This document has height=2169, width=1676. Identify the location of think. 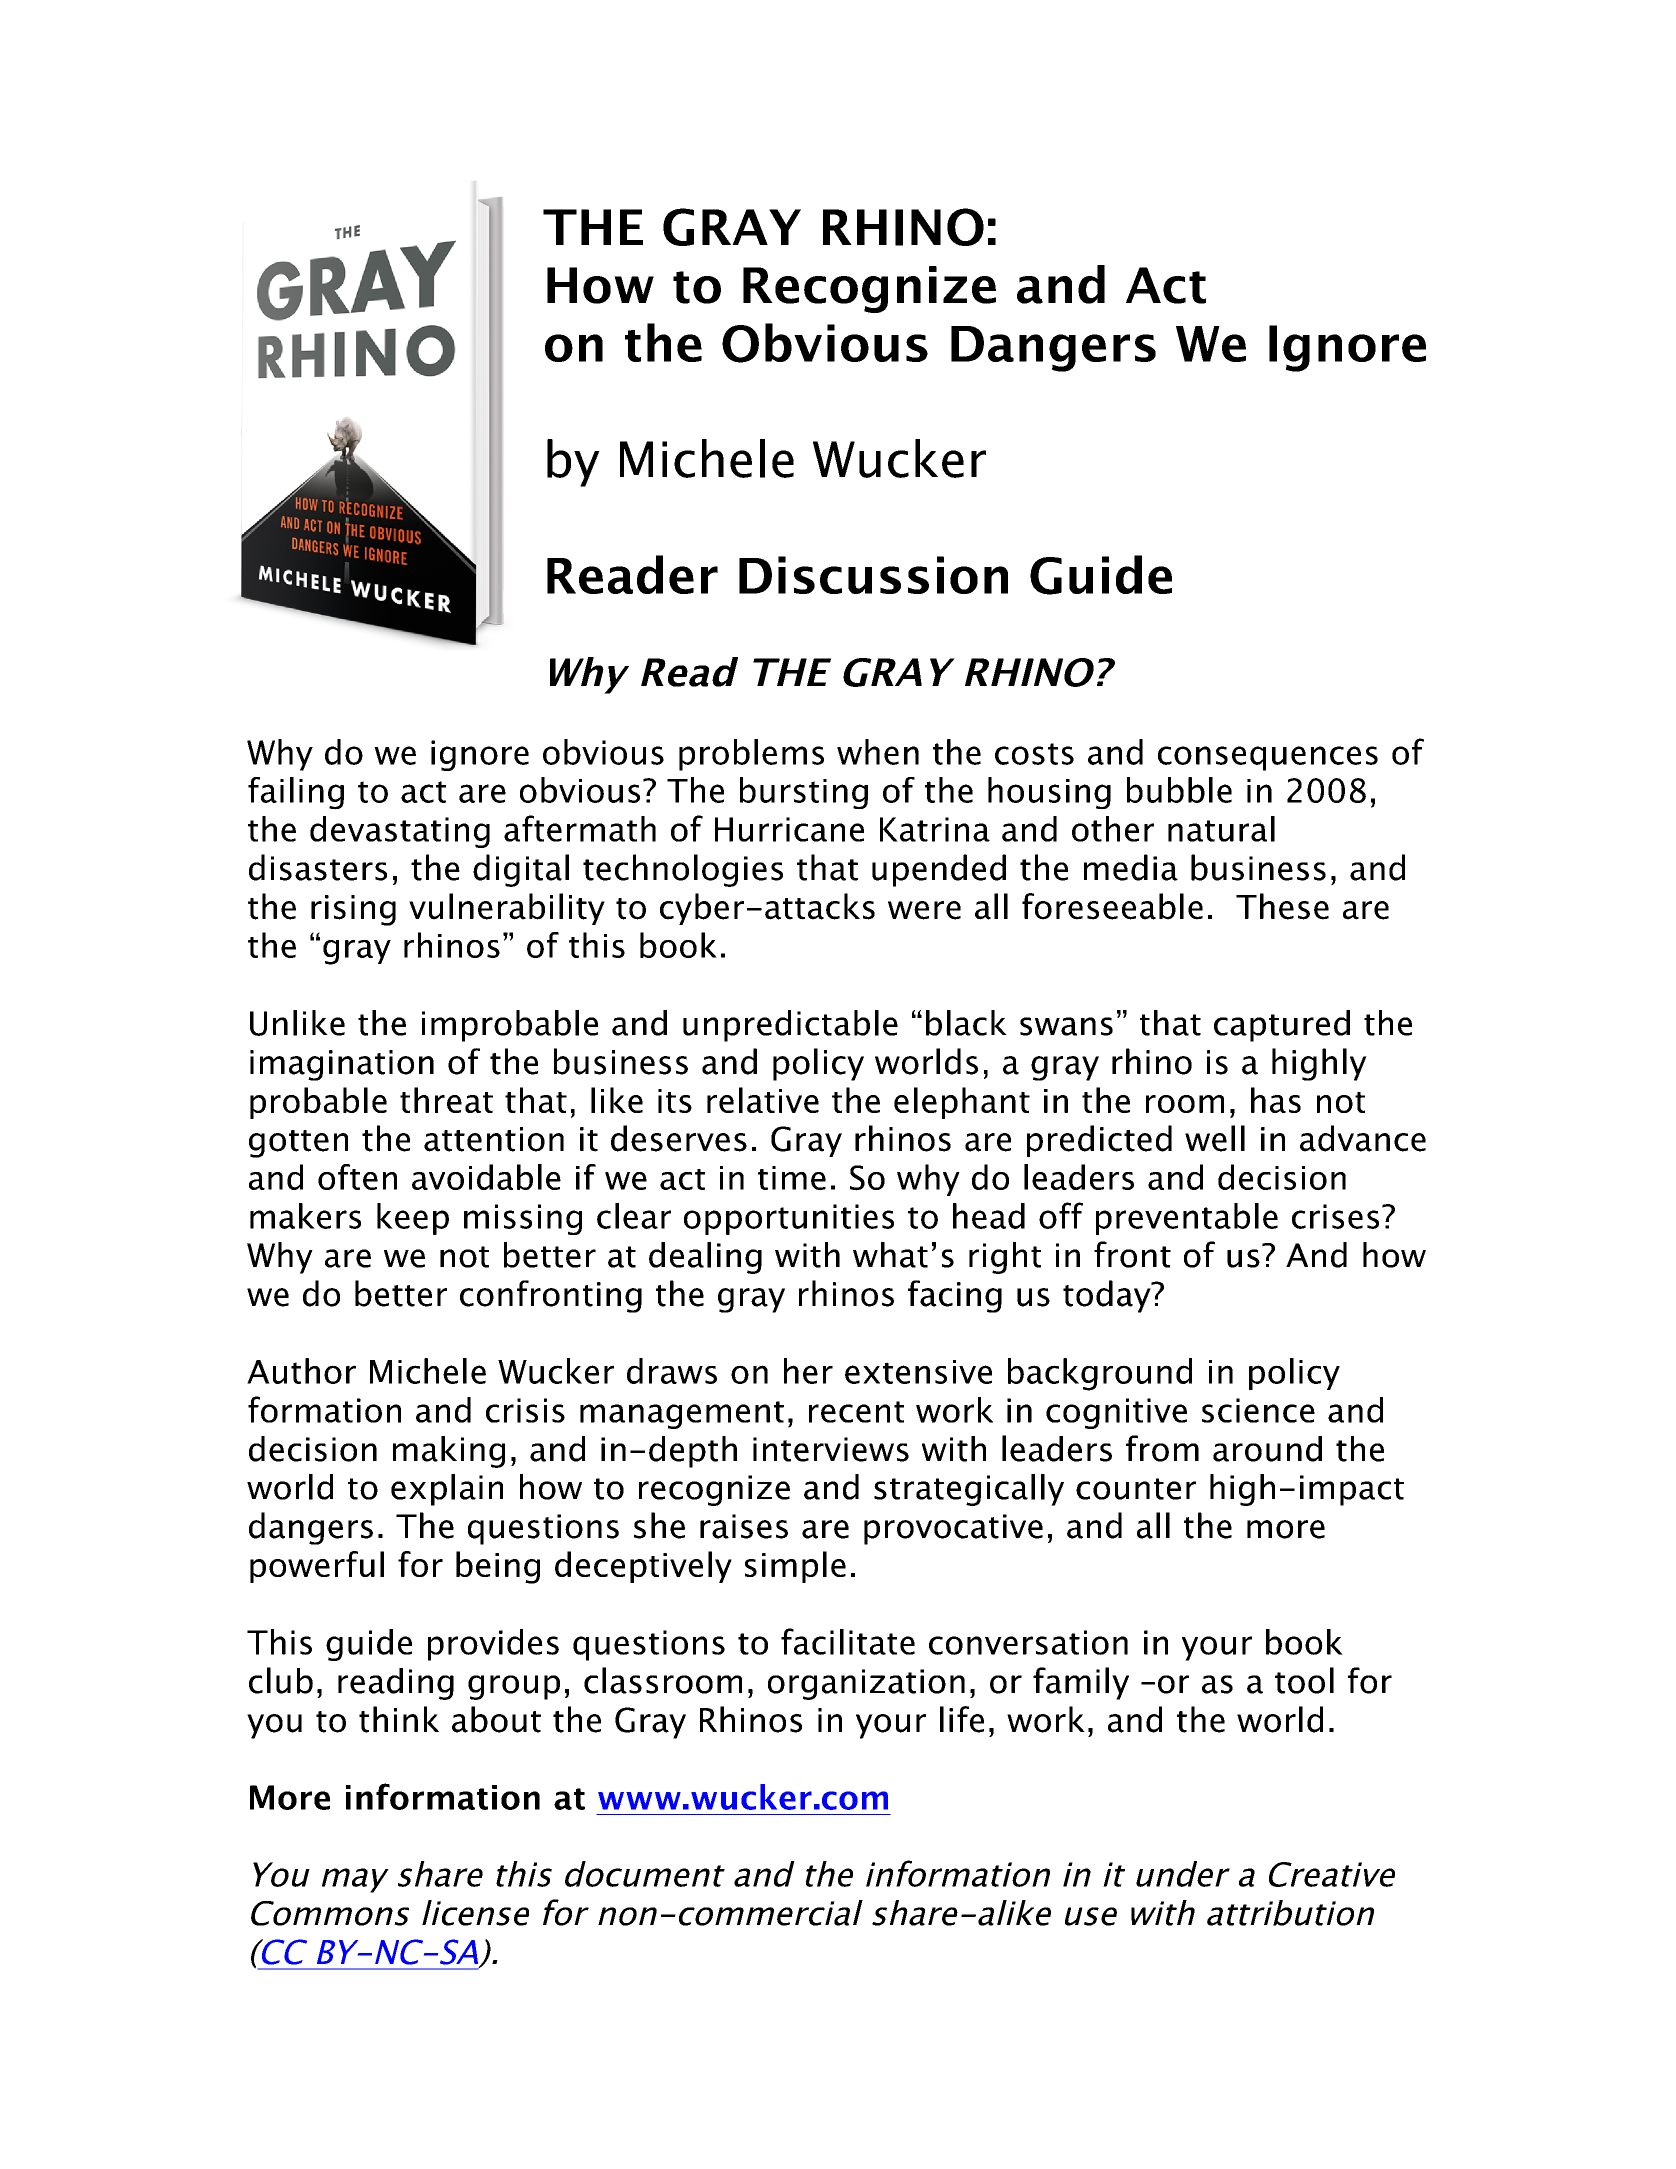
(399, 1719).
